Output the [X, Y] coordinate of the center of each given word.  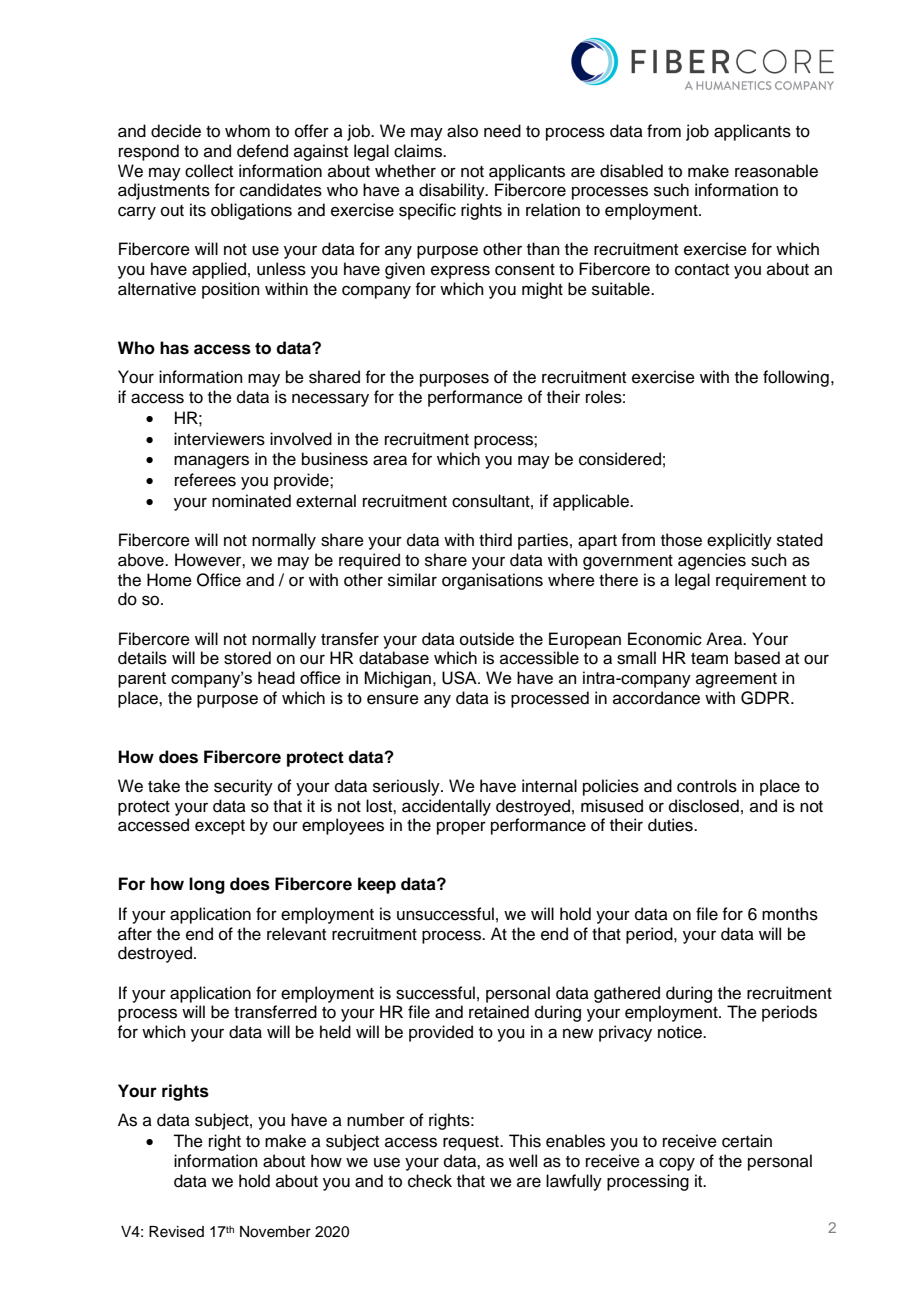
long [207, 885]
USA [460, 678]
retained [499, 1012]
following [796, 378]
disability [453, 191]
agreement [736, 680]
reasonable [776, 171]
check [430, 1181]
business [335, 459]
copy [677, 1164]
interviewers [219, 439]
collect [209, 171]
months [790, 914]
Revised [176, 1232]
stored [247, 658]
